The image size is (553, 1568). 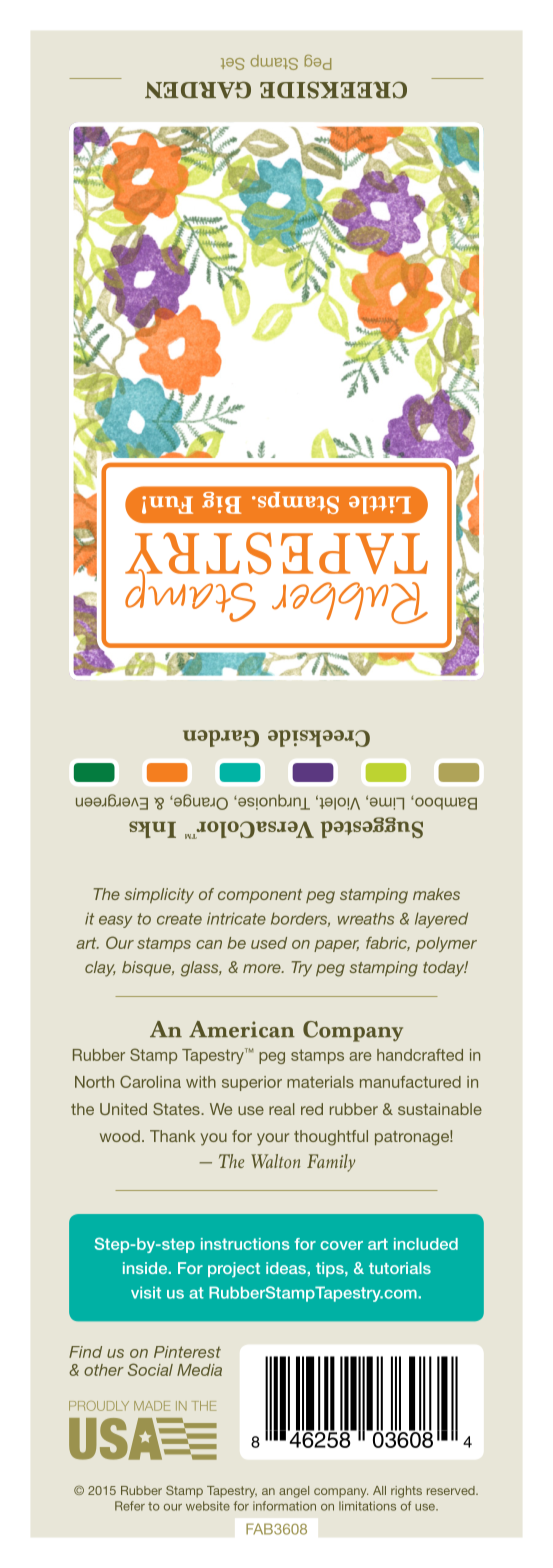 I want to click on visit, so click(x=146, y=1292).
